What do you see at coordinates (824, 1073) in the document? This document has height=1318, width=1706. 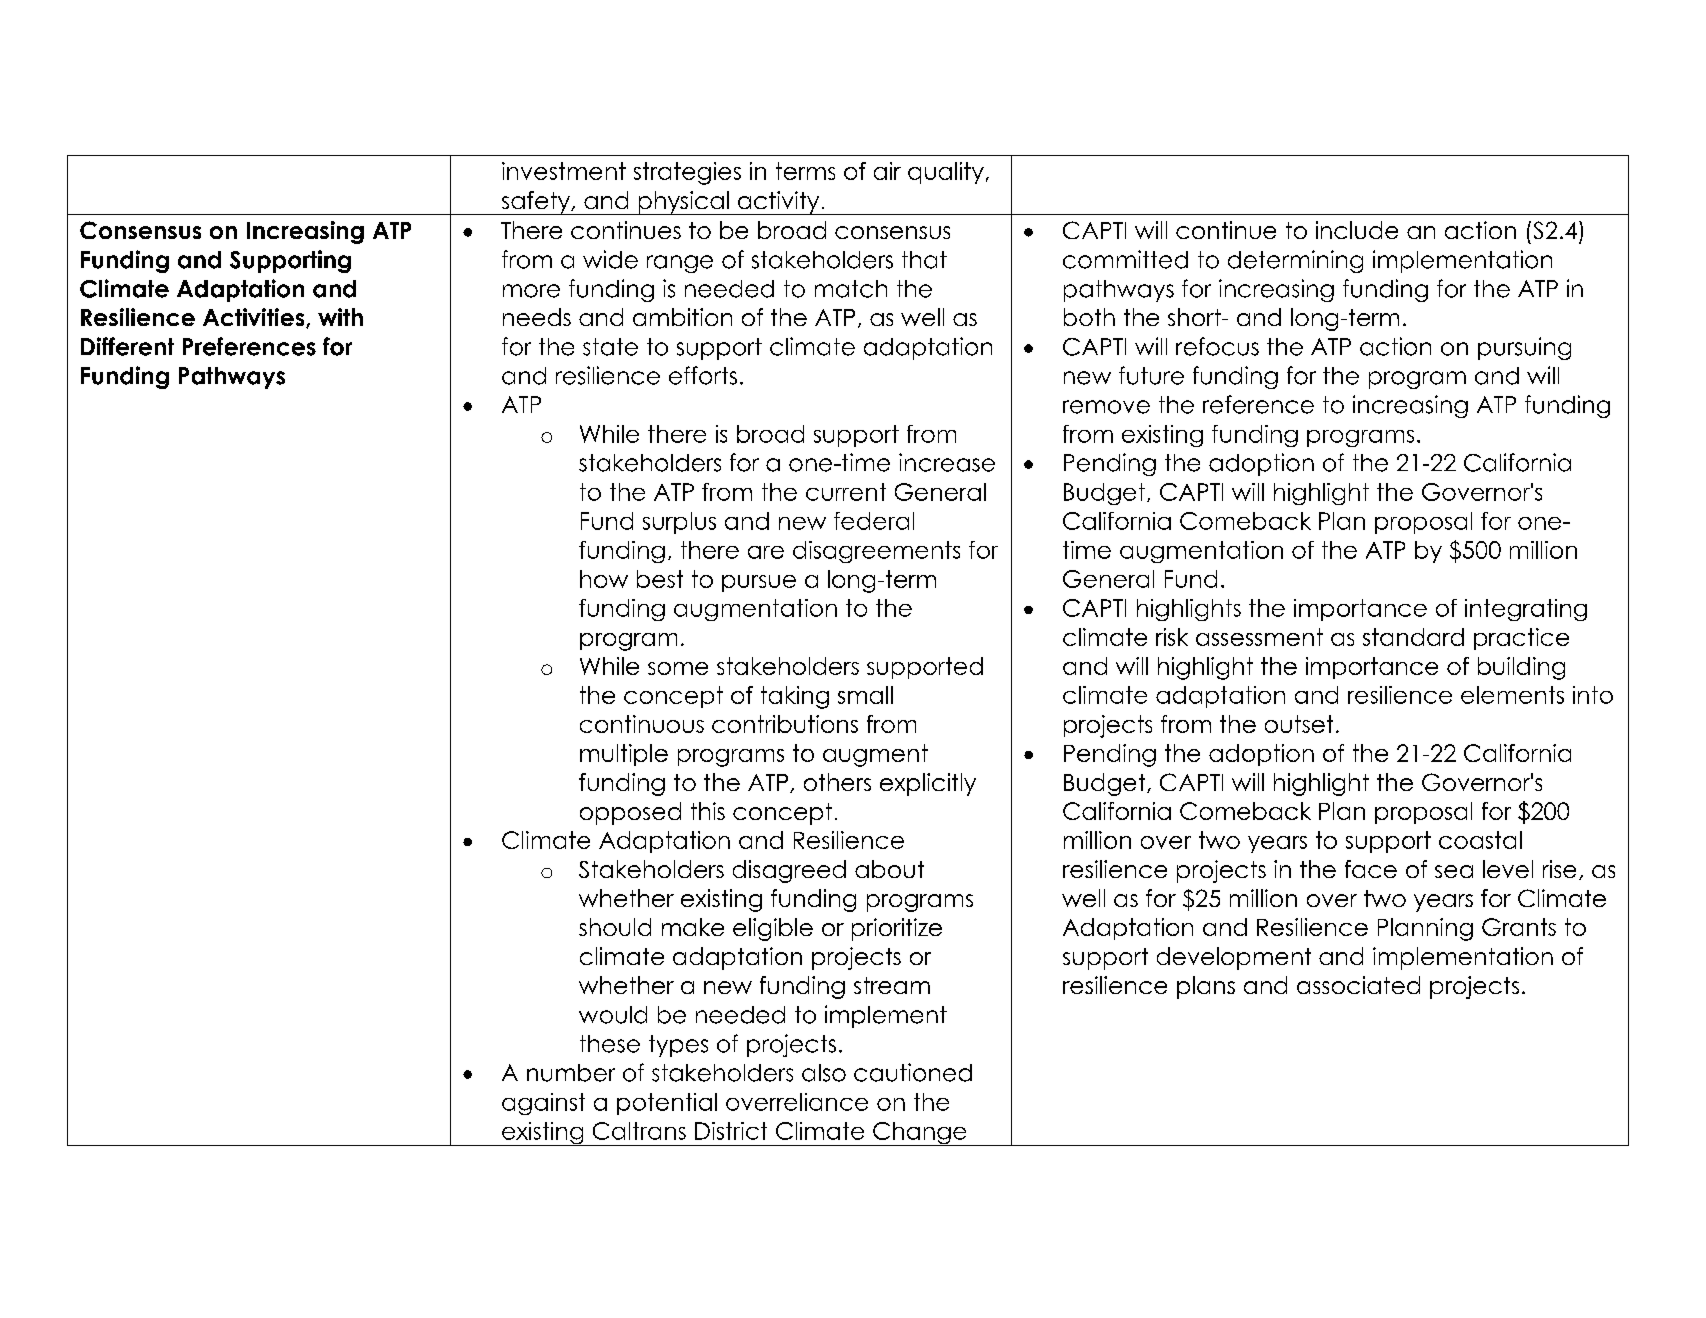 I see `also` at bounding box center [824, 1073].
